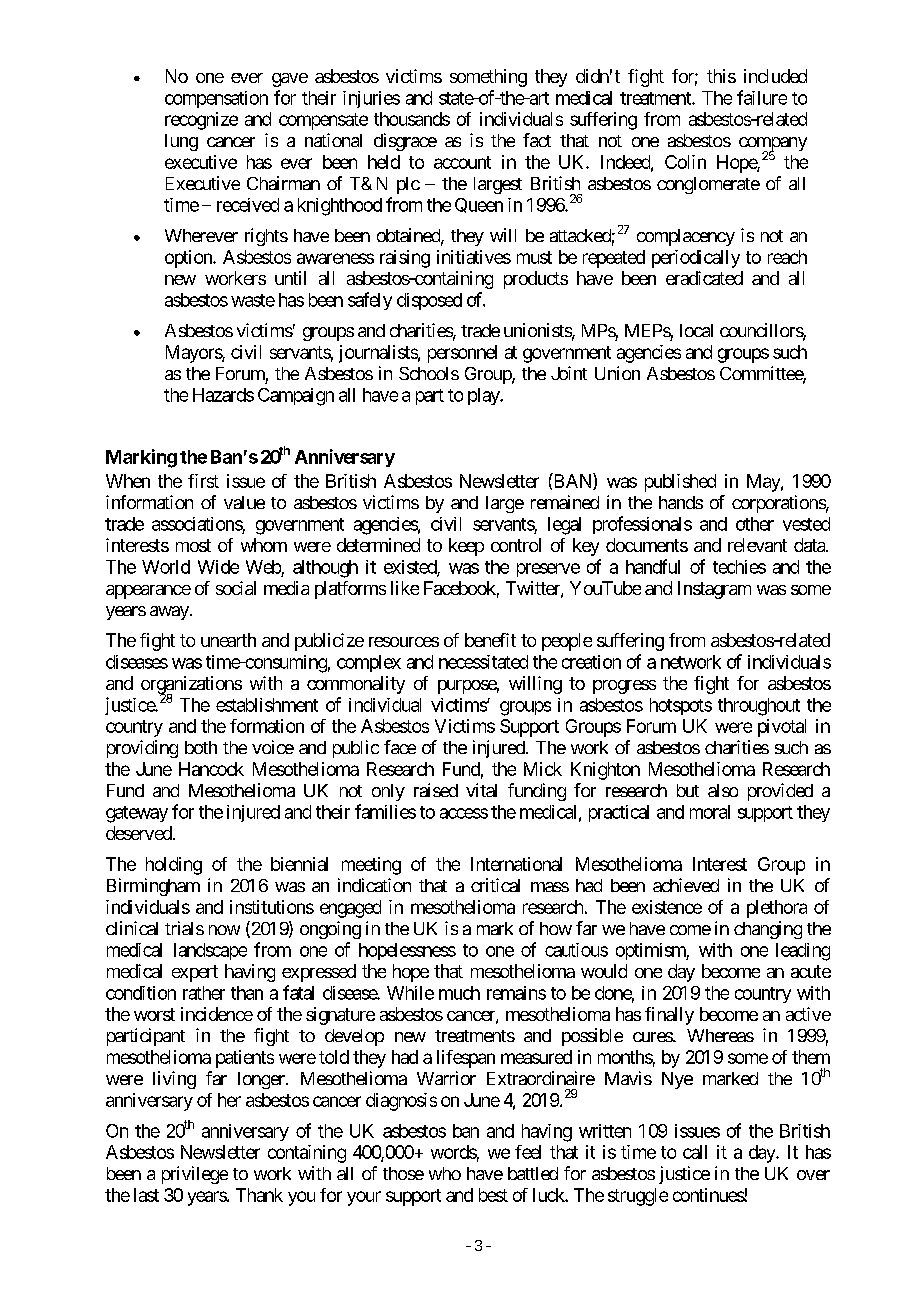  I want to click on first, so click(203, 481).
